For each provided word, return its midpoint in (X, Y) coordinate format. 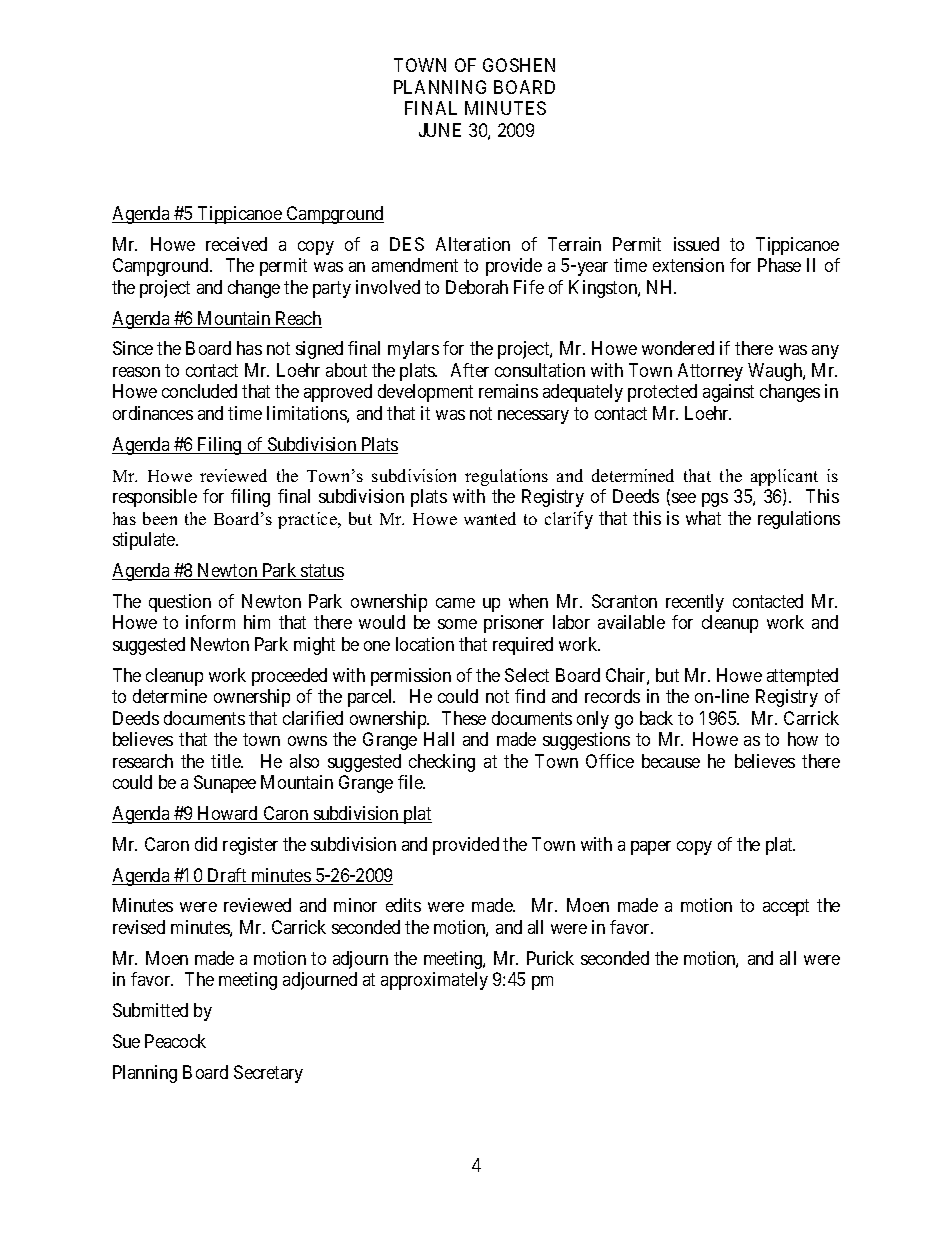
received (236, 244)
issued (696, 244)
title (227, 761)
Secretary (268, 1074)
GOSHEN (519, 65)
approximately (434, 981)
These (464, 718)
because (671, 761)
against (728, 393)
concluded (199, 391)
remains (508, 391)
